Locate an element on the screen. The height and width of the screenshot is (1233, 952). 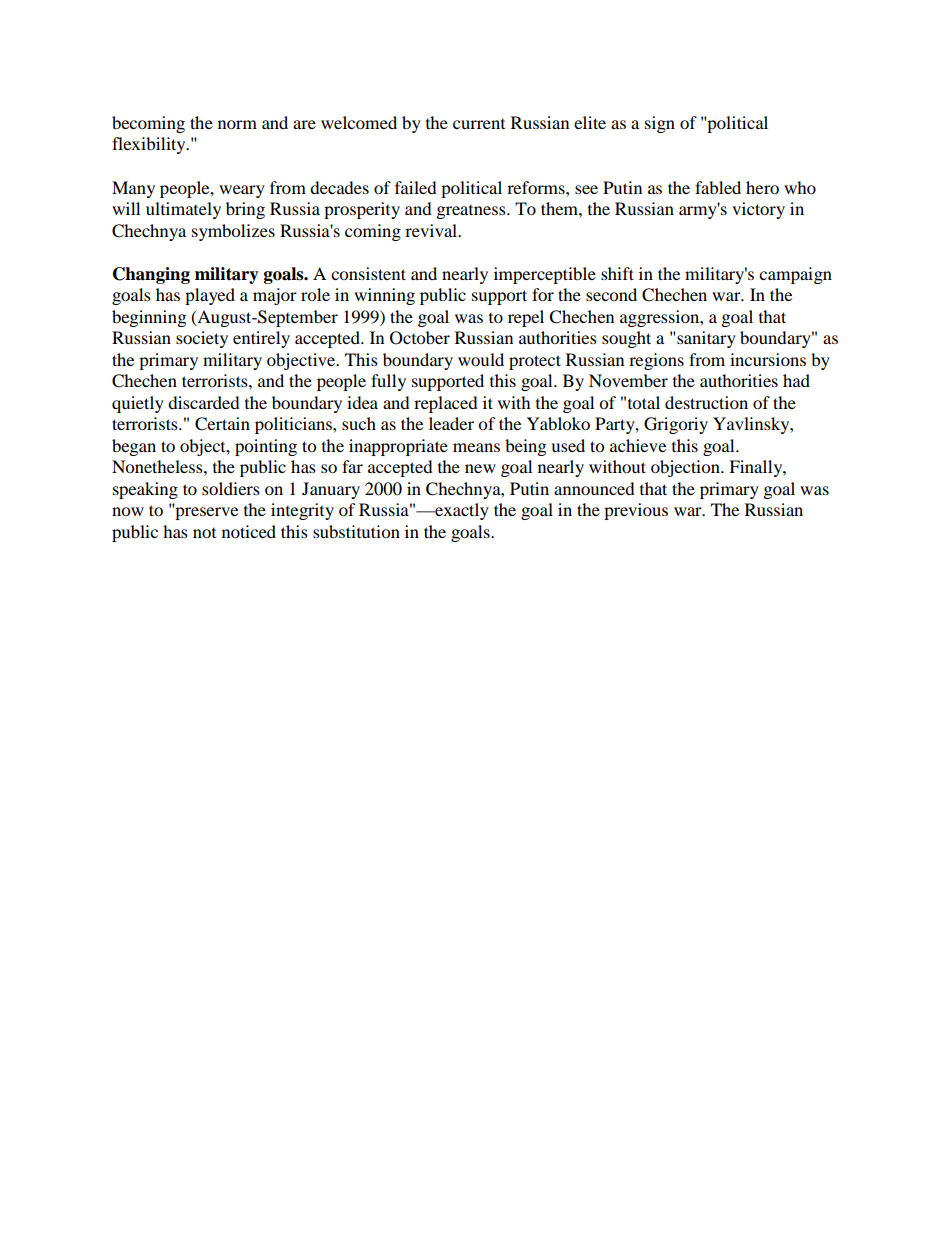
norm is located at coordinates (237, 124).
